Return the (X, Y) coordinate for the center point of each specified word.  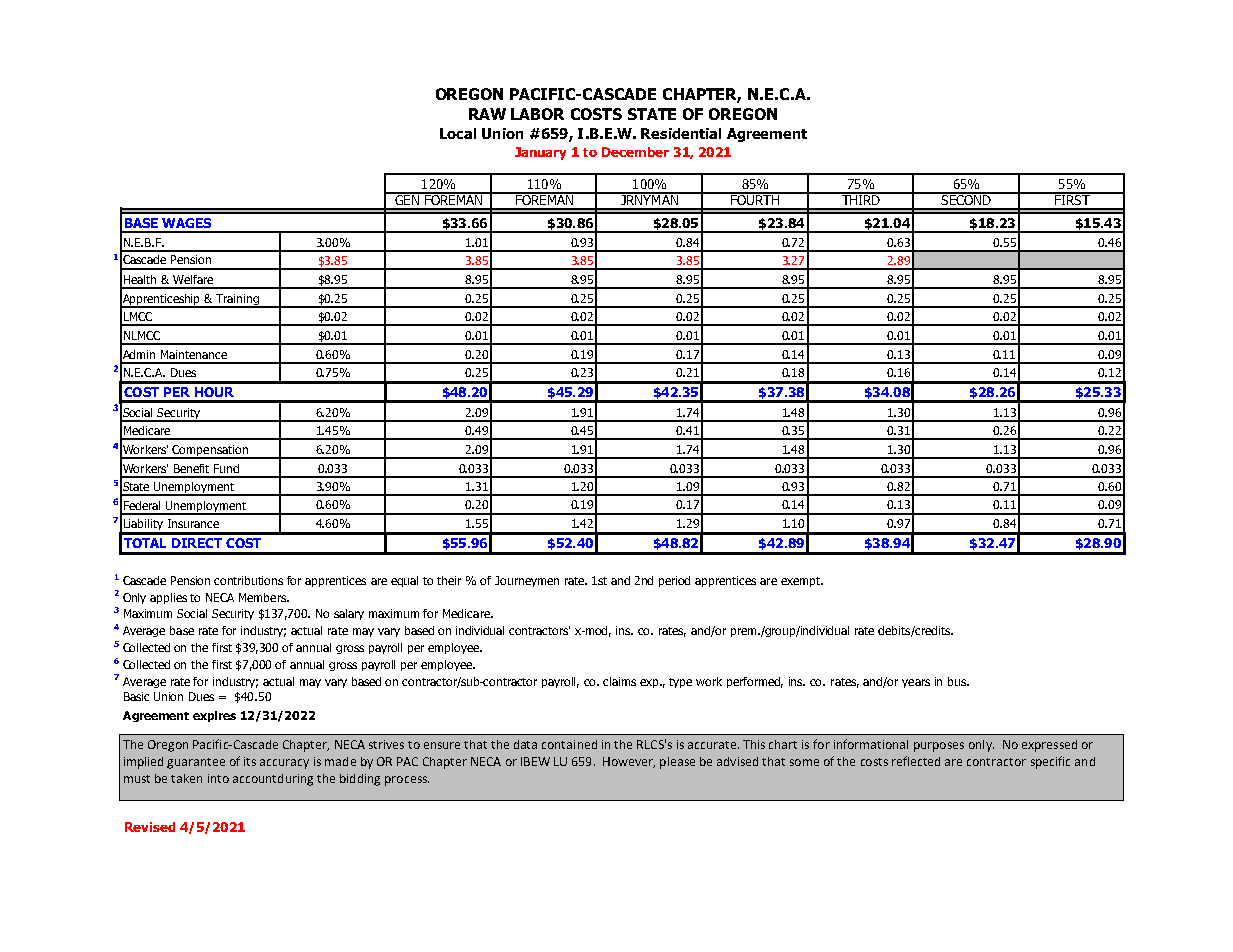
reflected (916, 761)
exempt (802, 582)
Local (458, 133)
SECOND (966, 198)
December (635, 152)
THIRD (860, 198)
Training (237, 301)
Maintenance (194, 354)
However (629, 762)
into (218, 778)
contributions (248, 580)
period (674, 581)
